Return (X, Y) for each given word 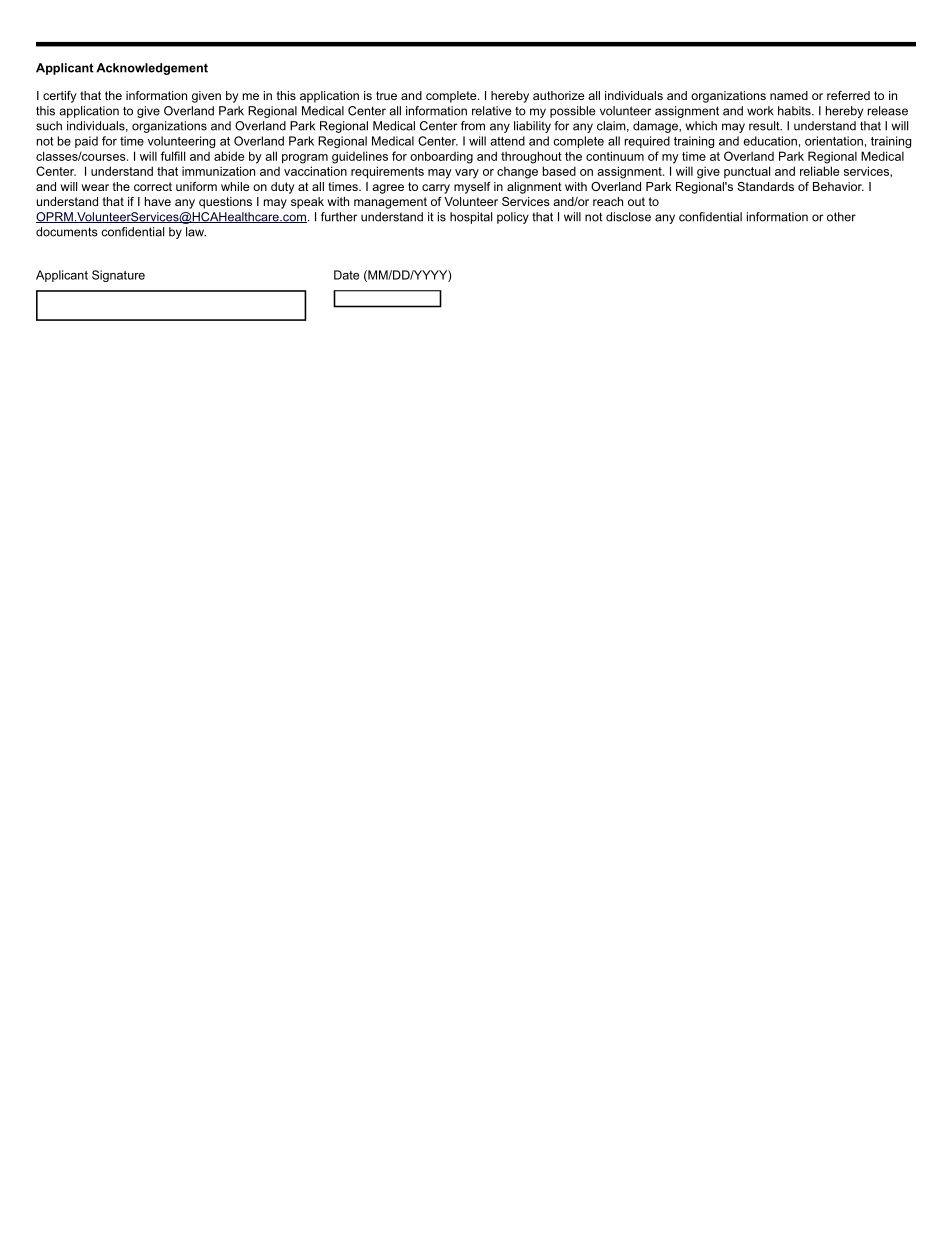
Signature (118, 276)
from (473, 126)
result (765, 126)
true (386, 95)
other (841, 217)
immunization (218, 171)
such (49, 126)
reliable (819, 171)
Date (346, 275)
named (789, 95)
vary (467, 174)
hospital (471, 218)
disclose (628, 217)
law (196, 232)
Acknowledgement (152, 69)
